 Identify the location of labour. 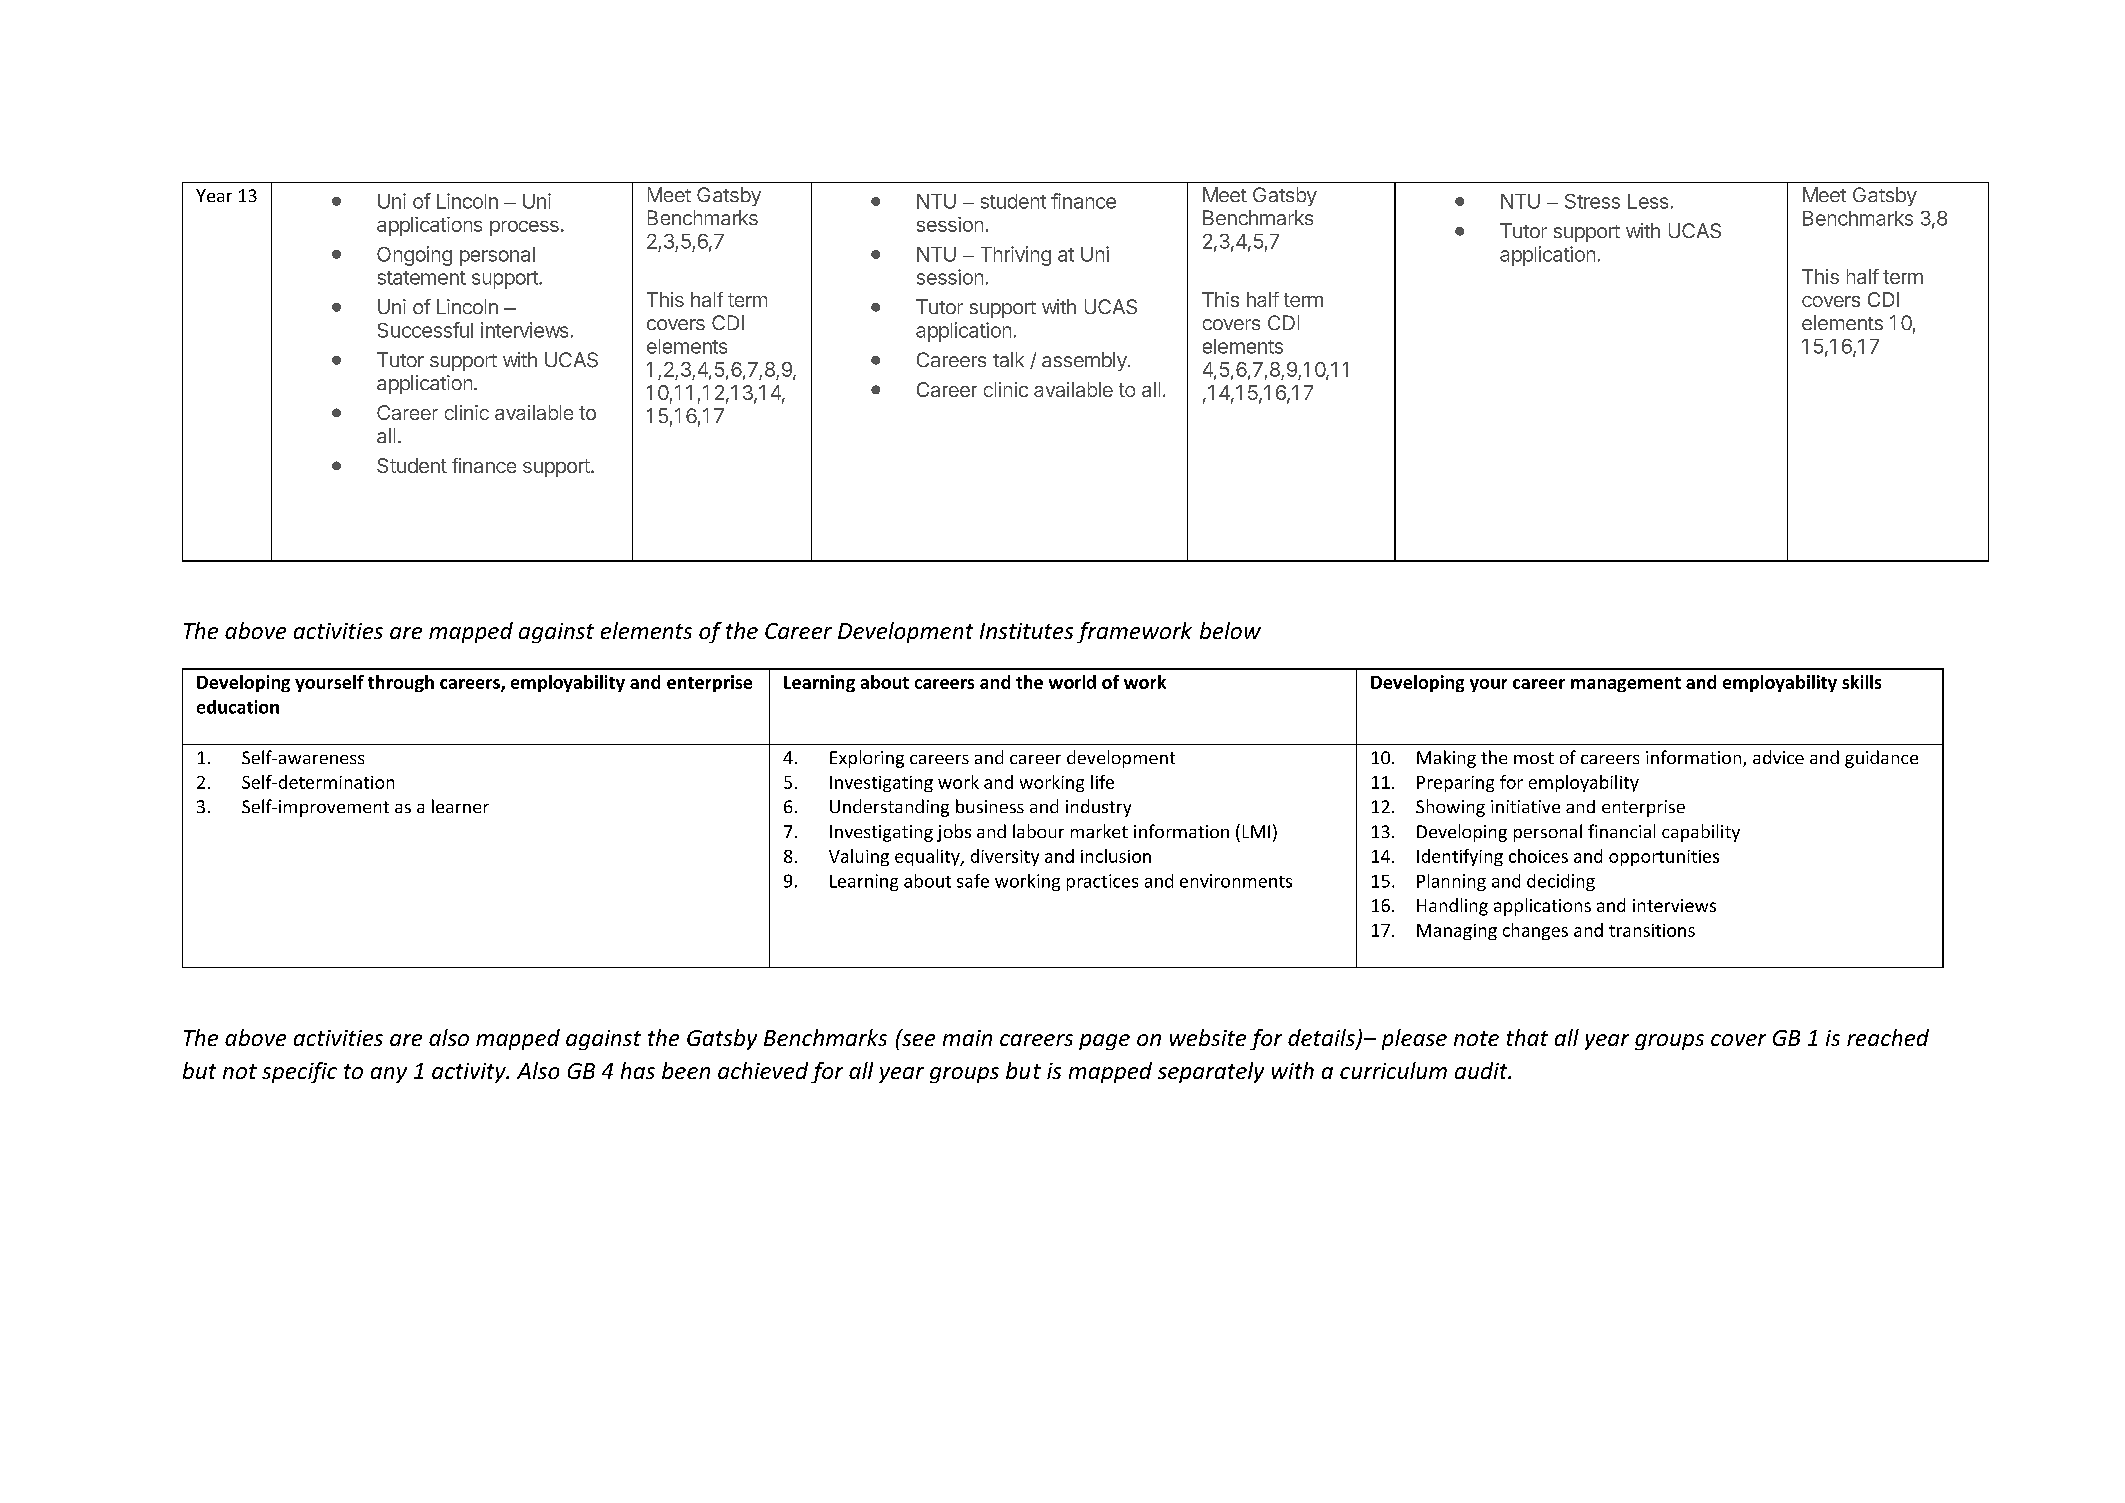
(1038, 831).
